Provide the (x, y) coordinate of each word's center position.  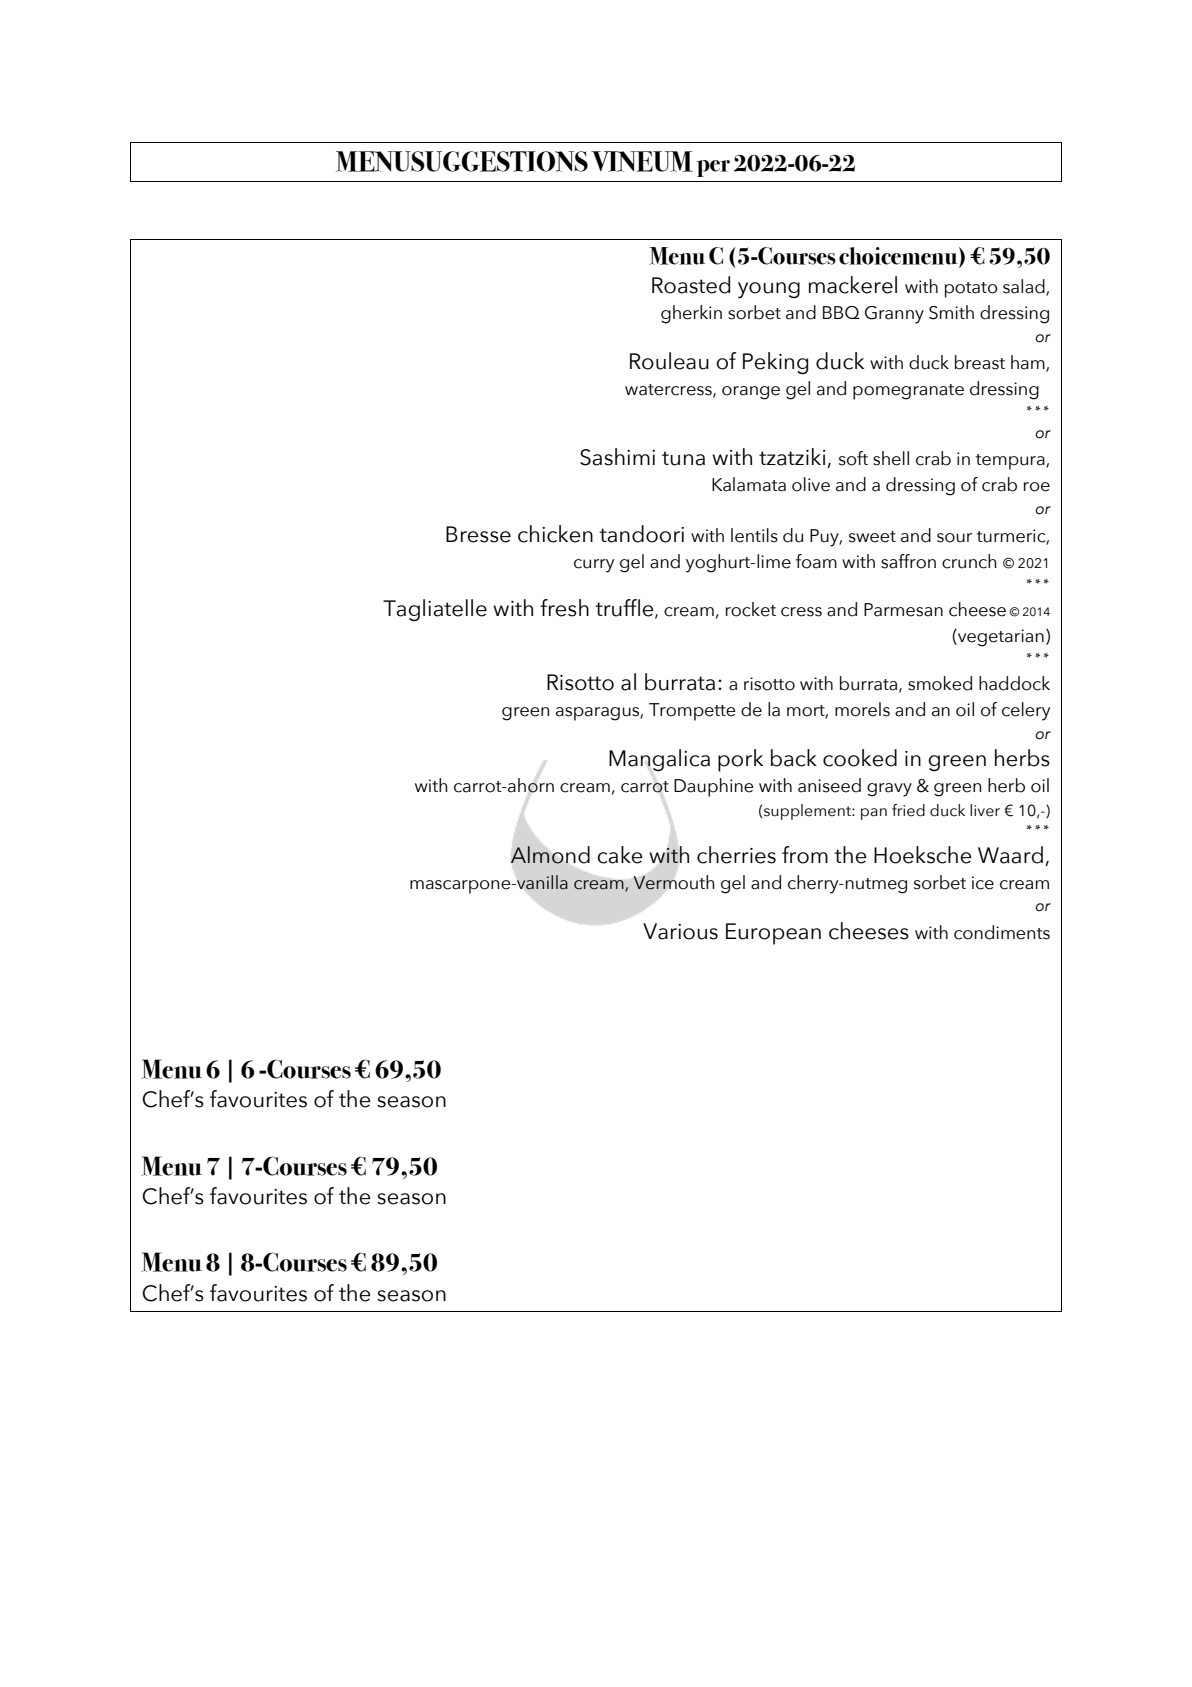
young (769, 290)
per (713, 168)
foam (816, 561)
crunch (969, 561)
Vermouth (674, 882)
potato (971, 290)
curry (594, 566)
